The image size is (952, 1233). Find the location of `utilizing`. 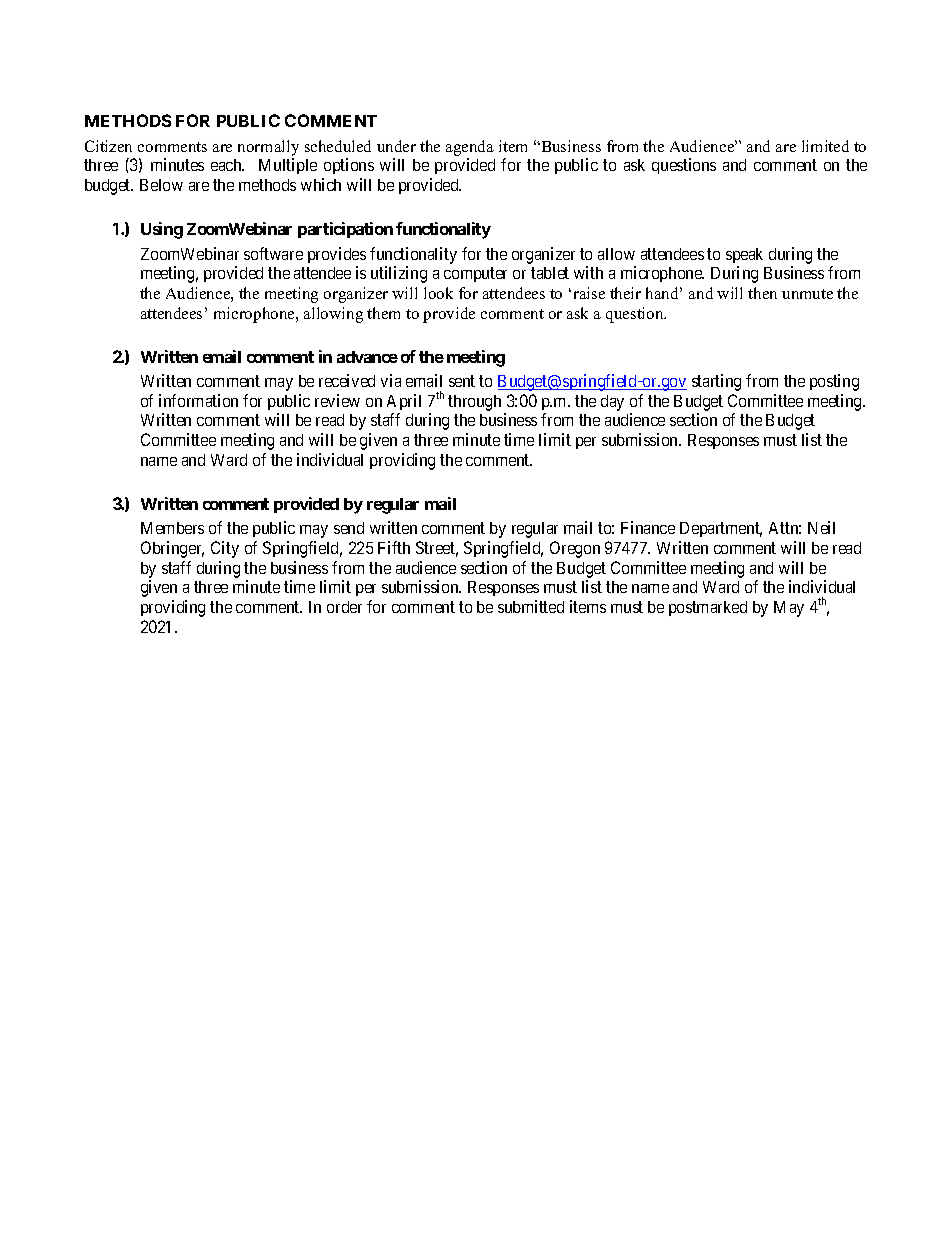

utilizing is located at coordinates (399, 274).
